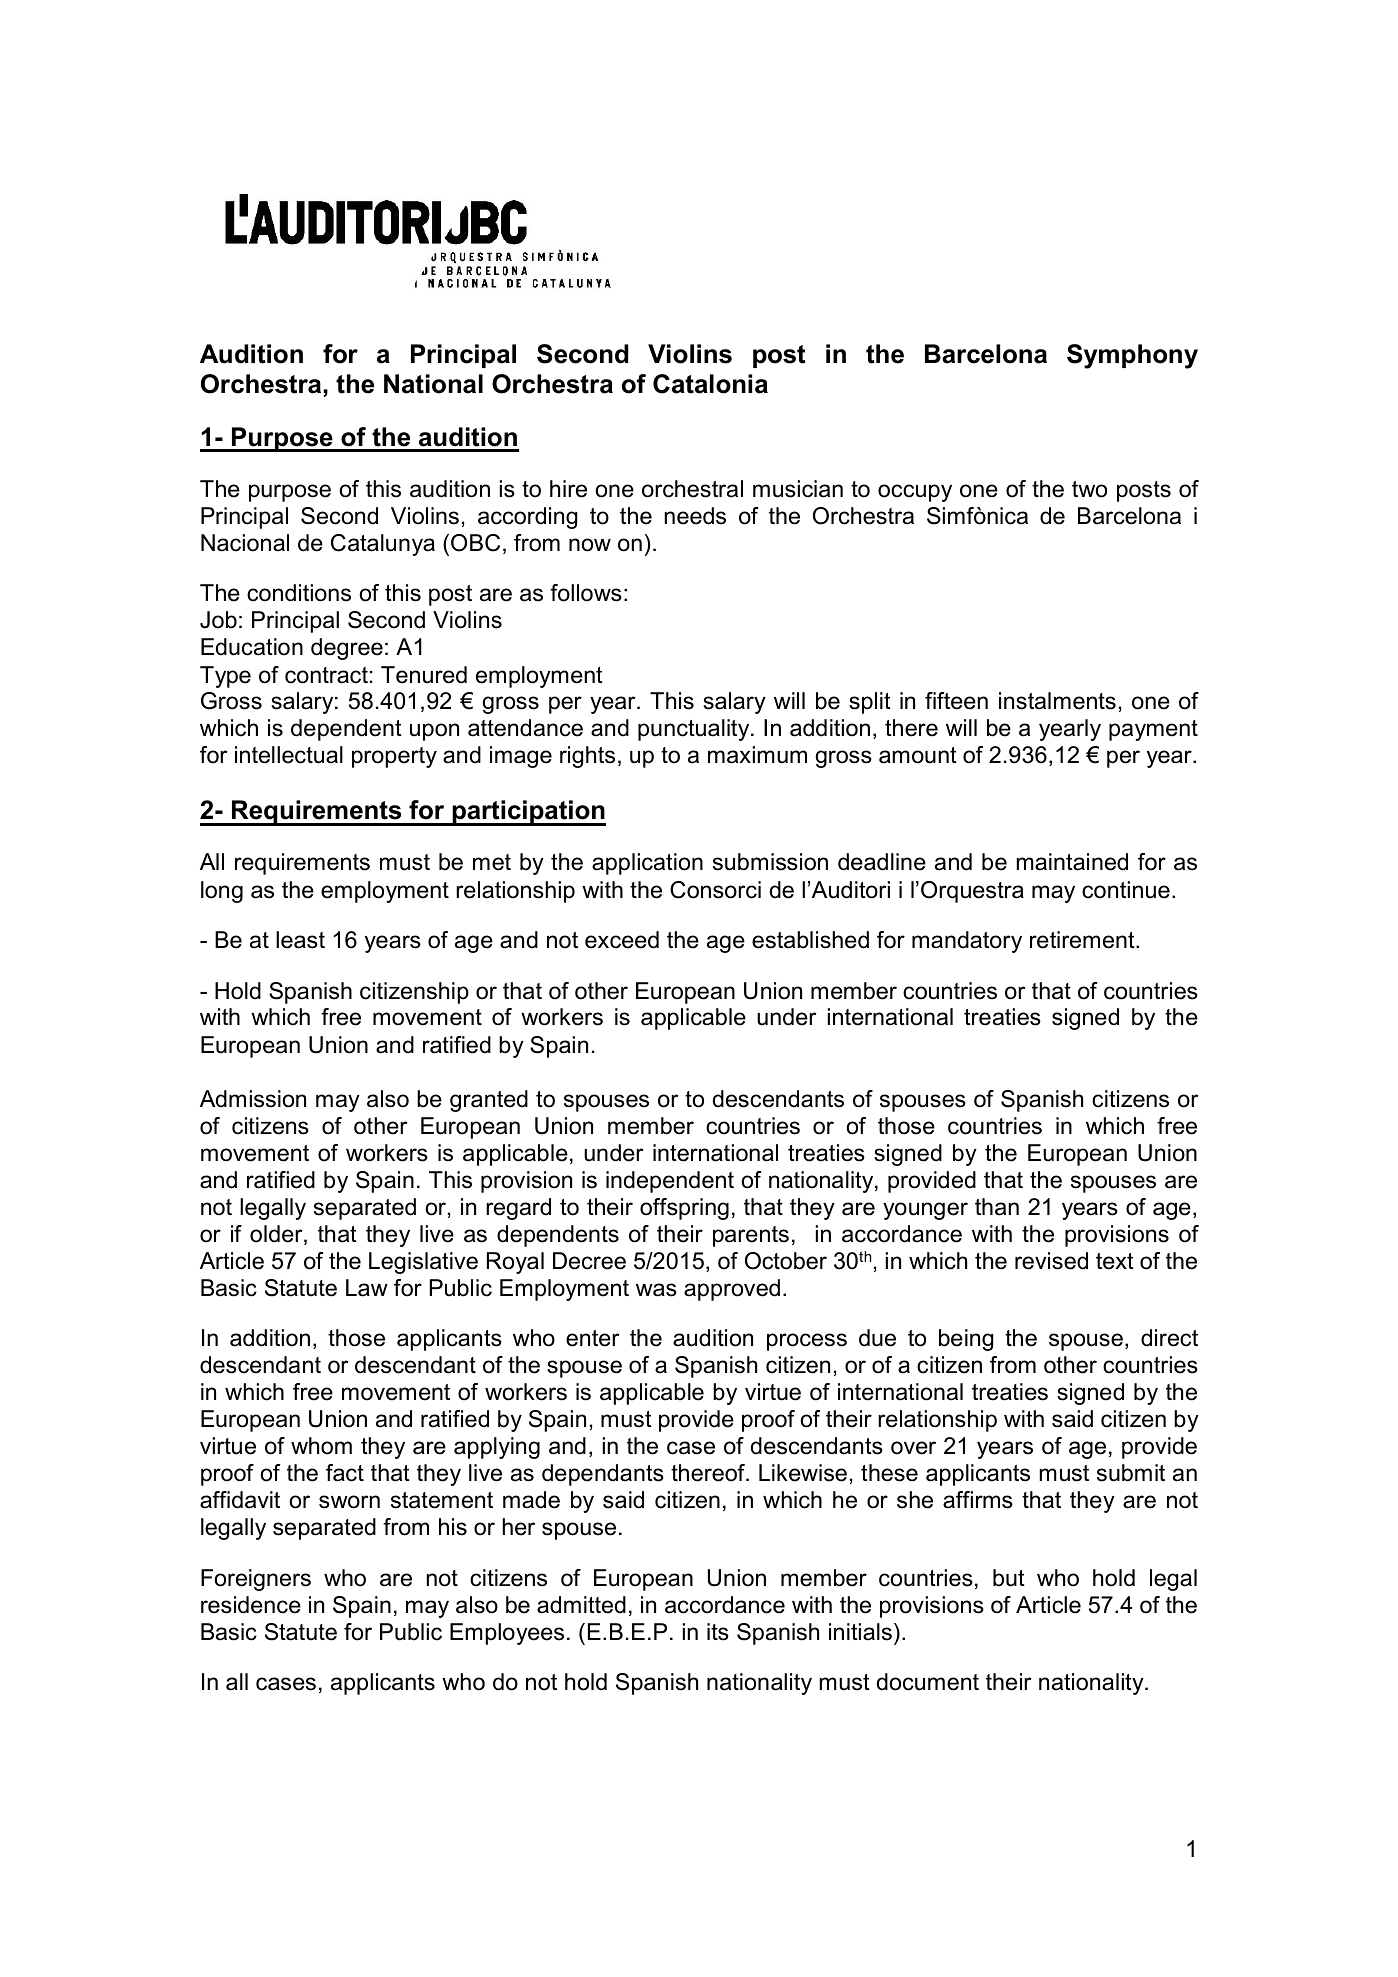 This page has width=1398, height=1977. I want to click on its, so click(718, 1632).
